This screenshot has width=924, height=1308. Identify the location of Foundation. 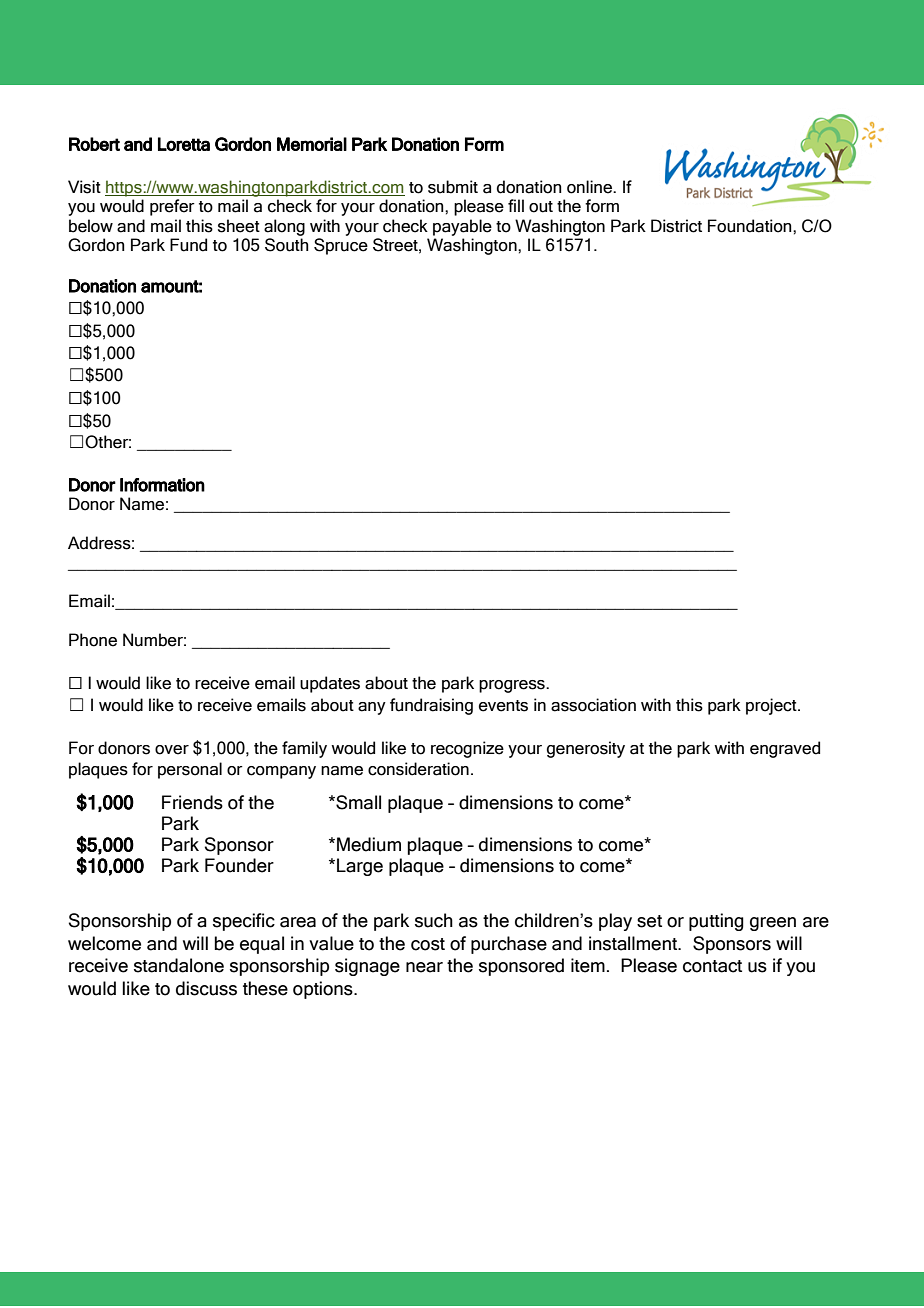
(751, 226).
